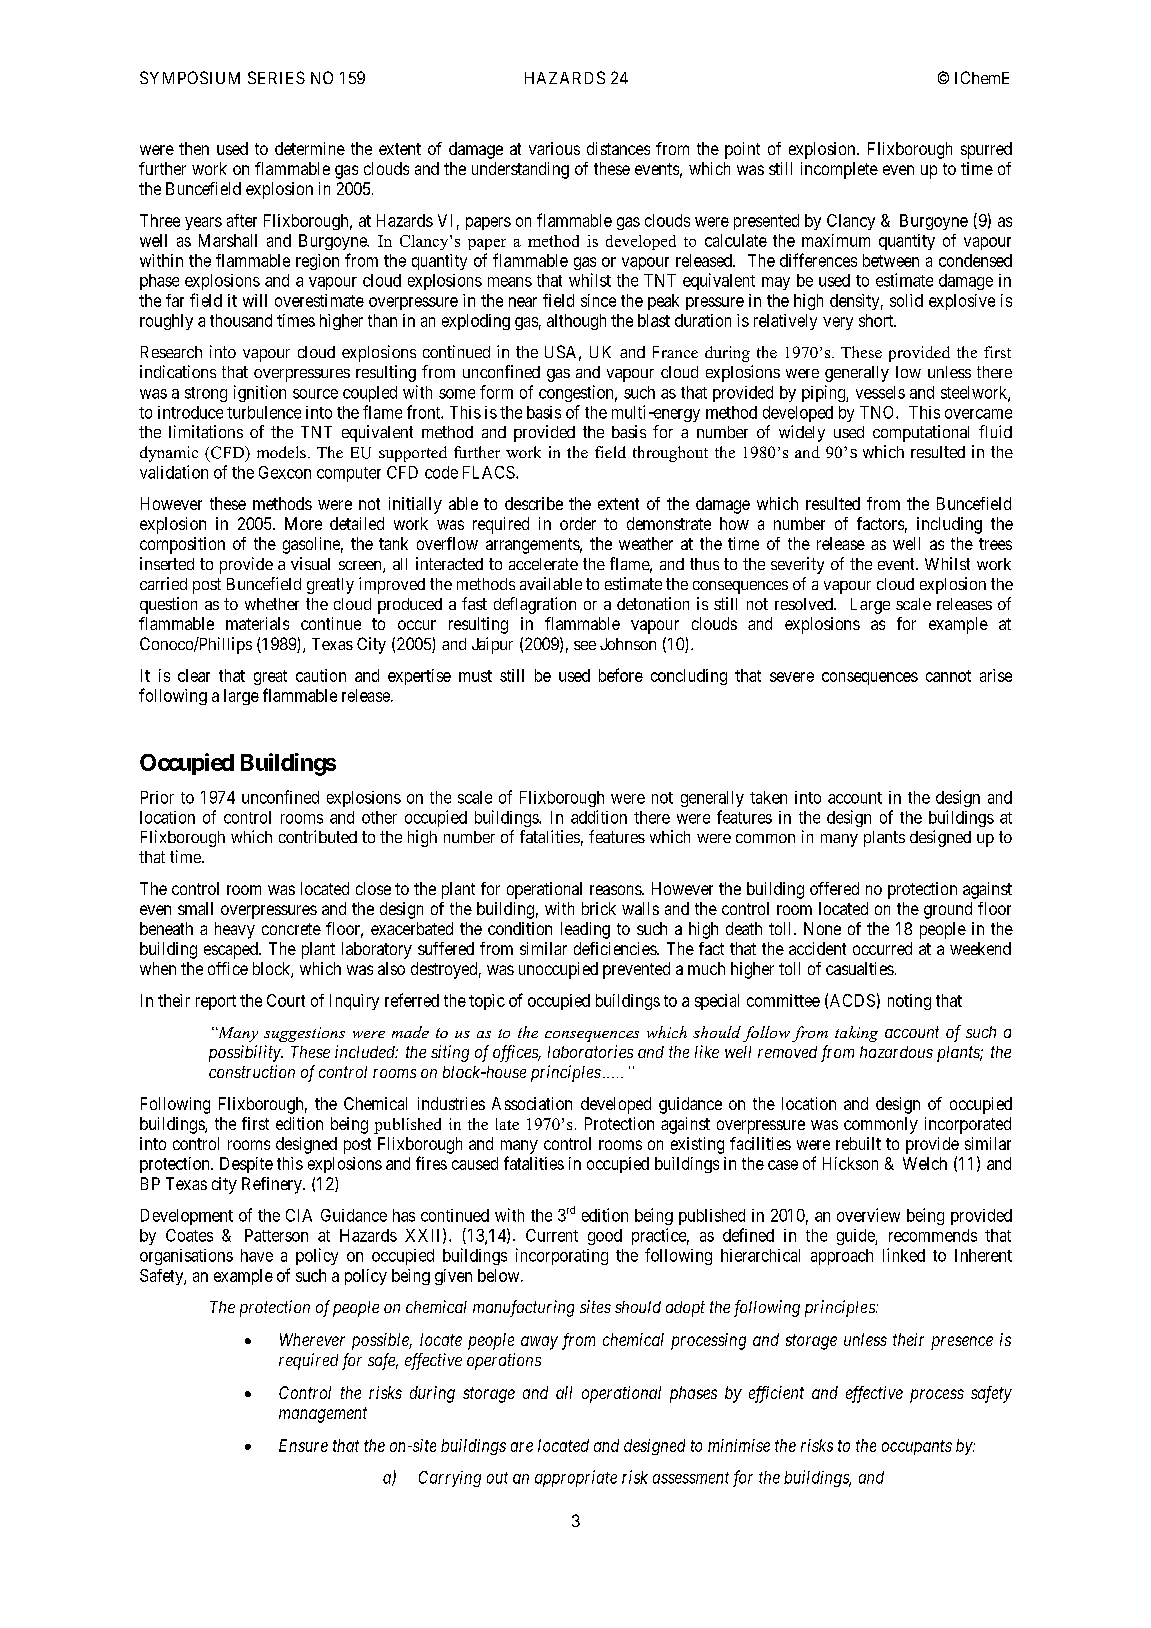 The image size is (1151, 1628). Describe the element at coordinates (286, 1000) in the document. I see `Court` at that location.
